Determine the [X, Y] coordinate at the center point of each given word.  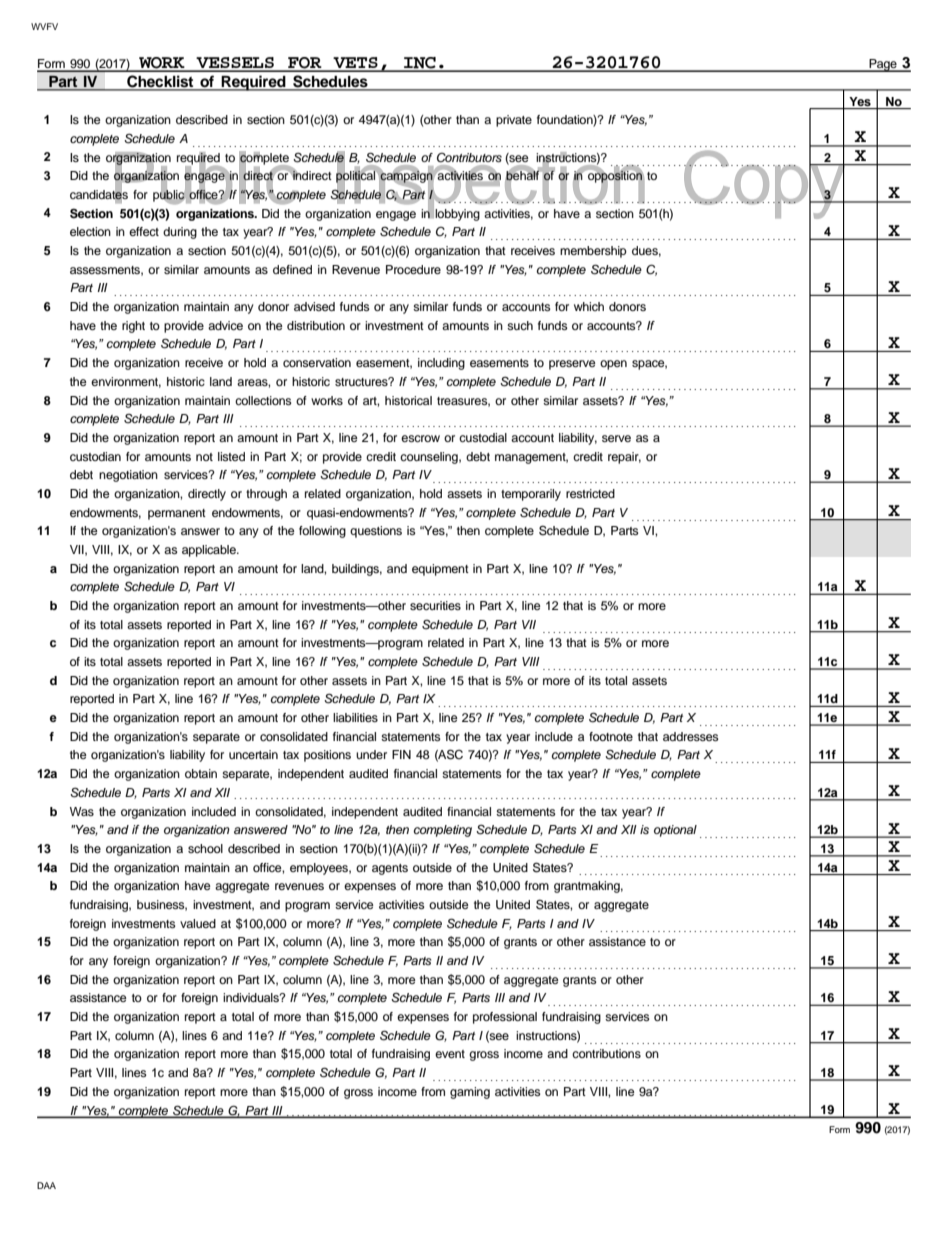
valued [198, 923]
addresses [691, 736]
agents [390, 869]
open [613, 365]
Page [883, 65]
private [514, 121]
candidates [99, 195]
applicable [210, 551]
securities [435, 605]
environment [126, 382]
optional [675, 831]
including [441, 364]
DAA [46, 1185]
